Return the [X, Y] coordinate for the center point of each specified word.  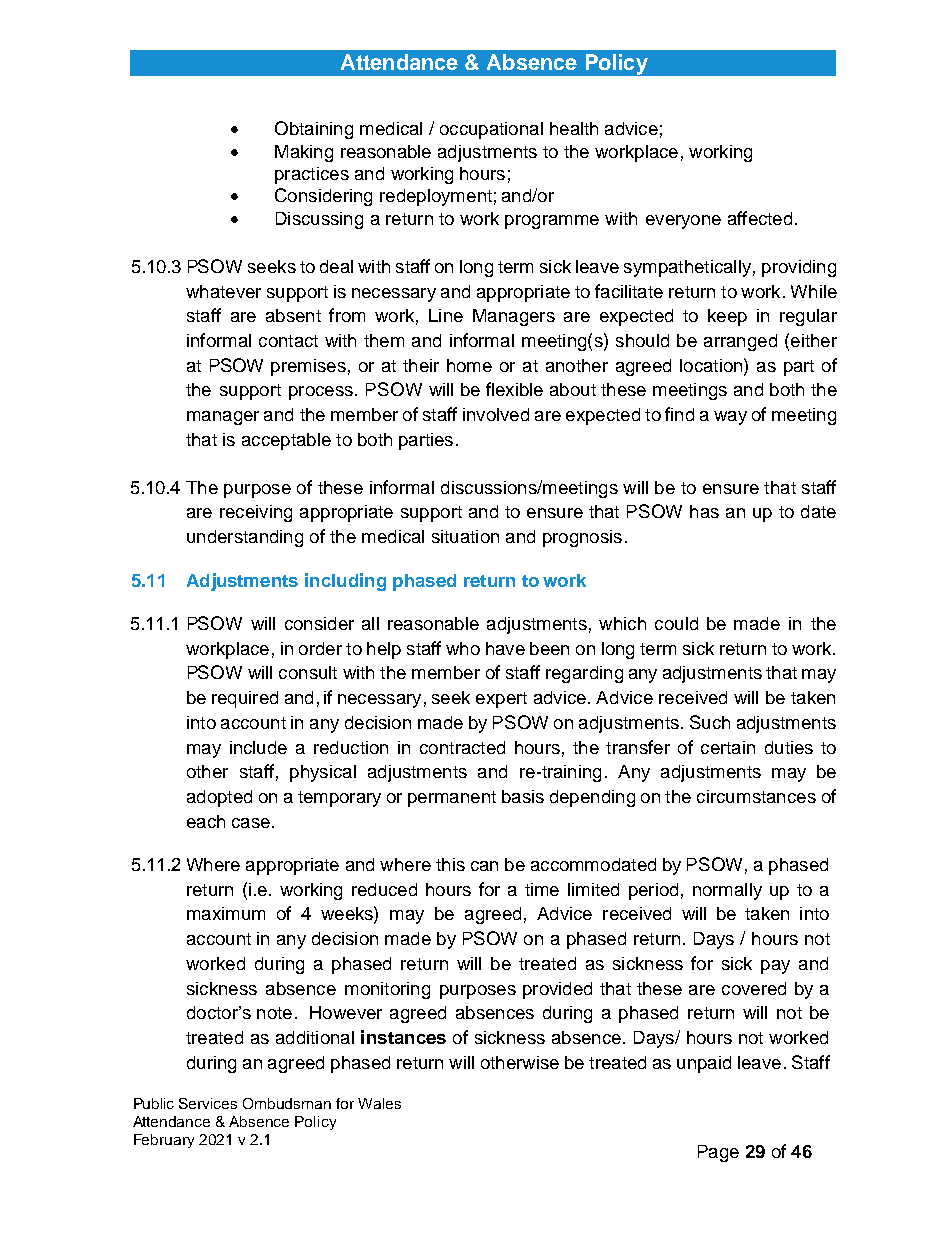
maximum [226, 913]
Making [304, 153]
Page [718, 1153]
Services [208, 1103]
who [463, 648]
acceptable [286, 441]
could [676, 623]
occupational [491, 130]
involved [496, 414]
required [245, 699]
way [730, 418]
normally [727, 891]
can [484, 866]
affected [760, 218]
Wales [379, 1103]
